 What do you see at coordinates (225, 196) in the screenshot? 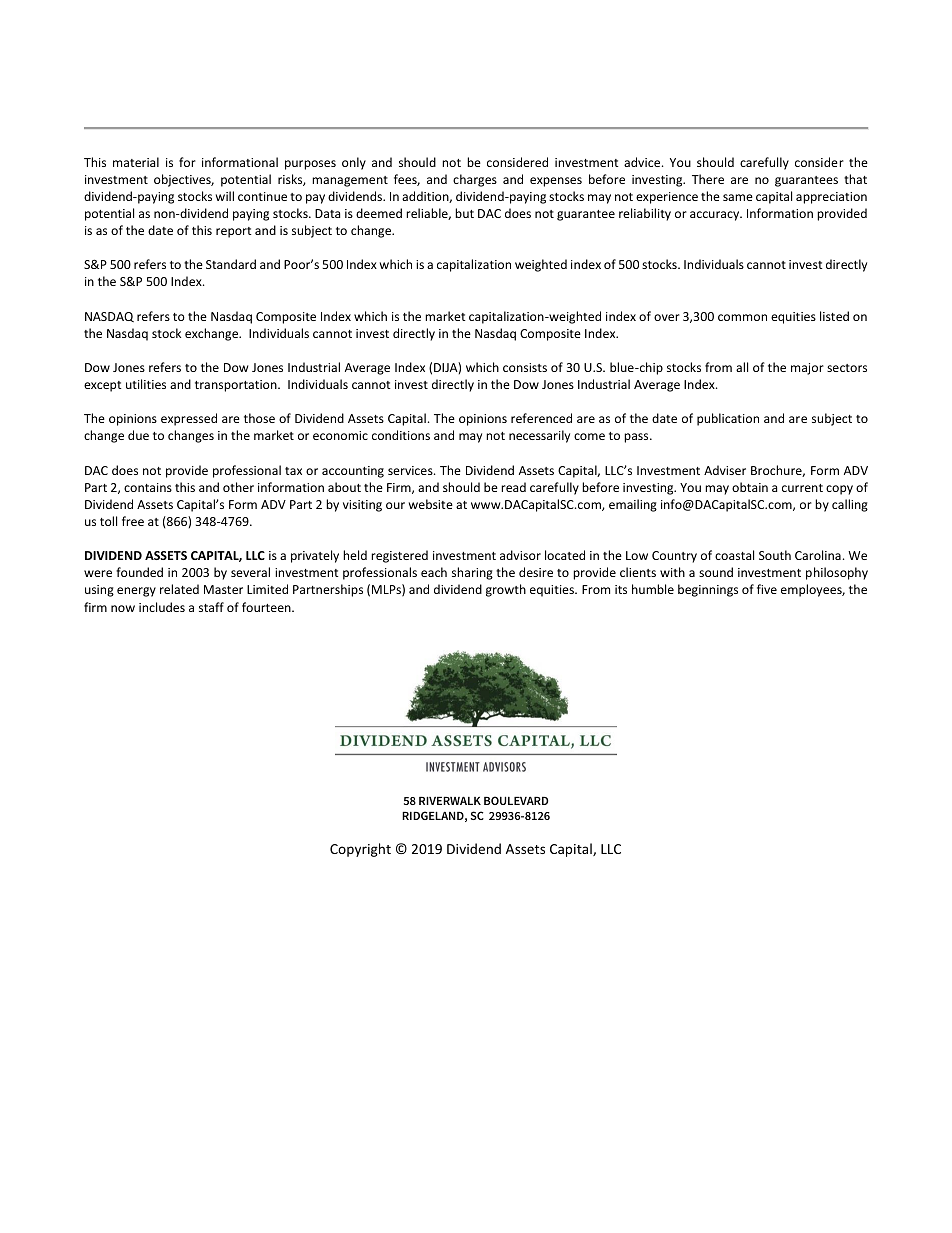
I see `will` at bounding box center [225, 196].
